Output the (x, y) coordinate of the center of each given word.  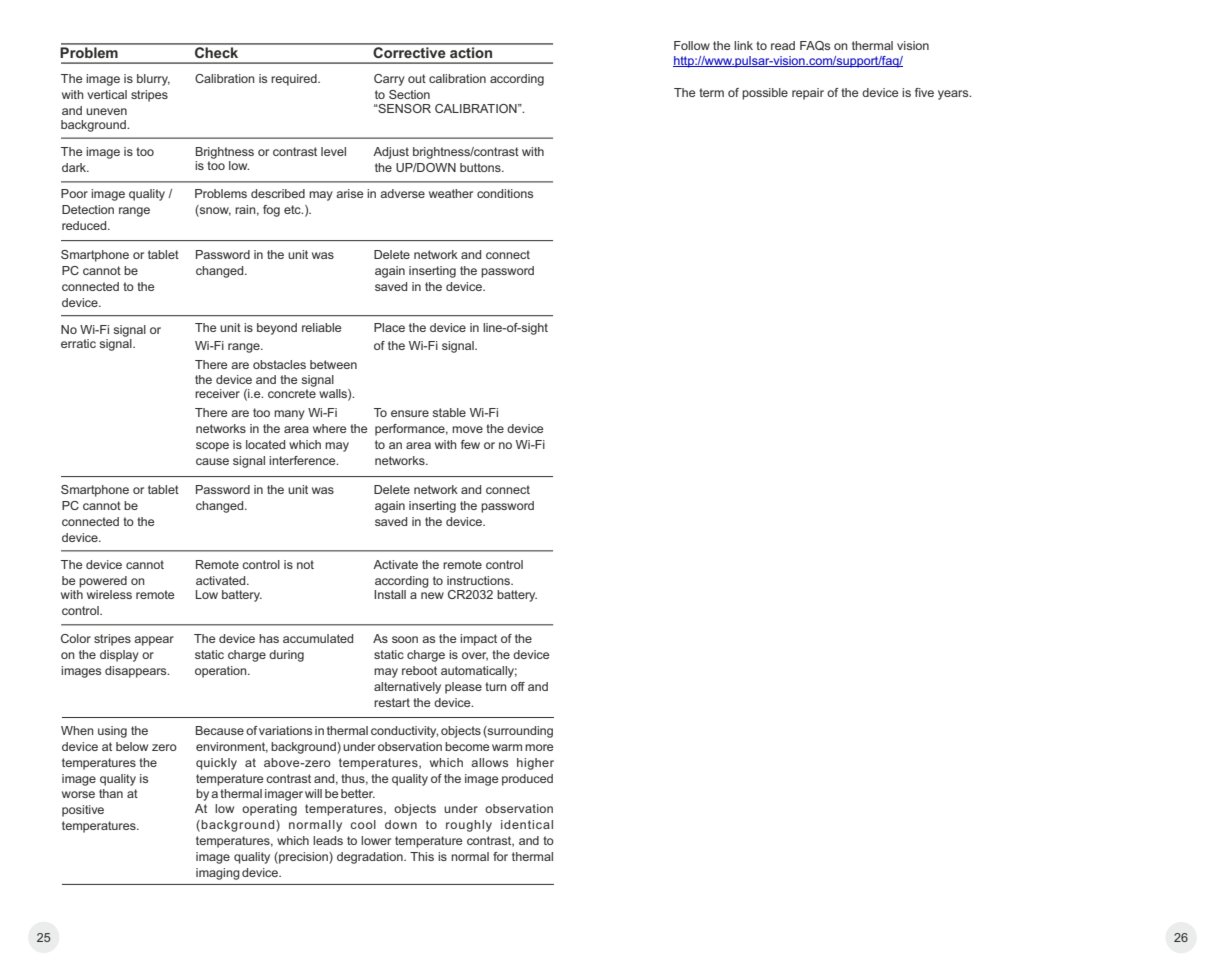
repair (808, 94)
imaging (218, 874)
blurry (153, 80)
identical (527, 824)
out (417, 78)
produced (527, 780)
